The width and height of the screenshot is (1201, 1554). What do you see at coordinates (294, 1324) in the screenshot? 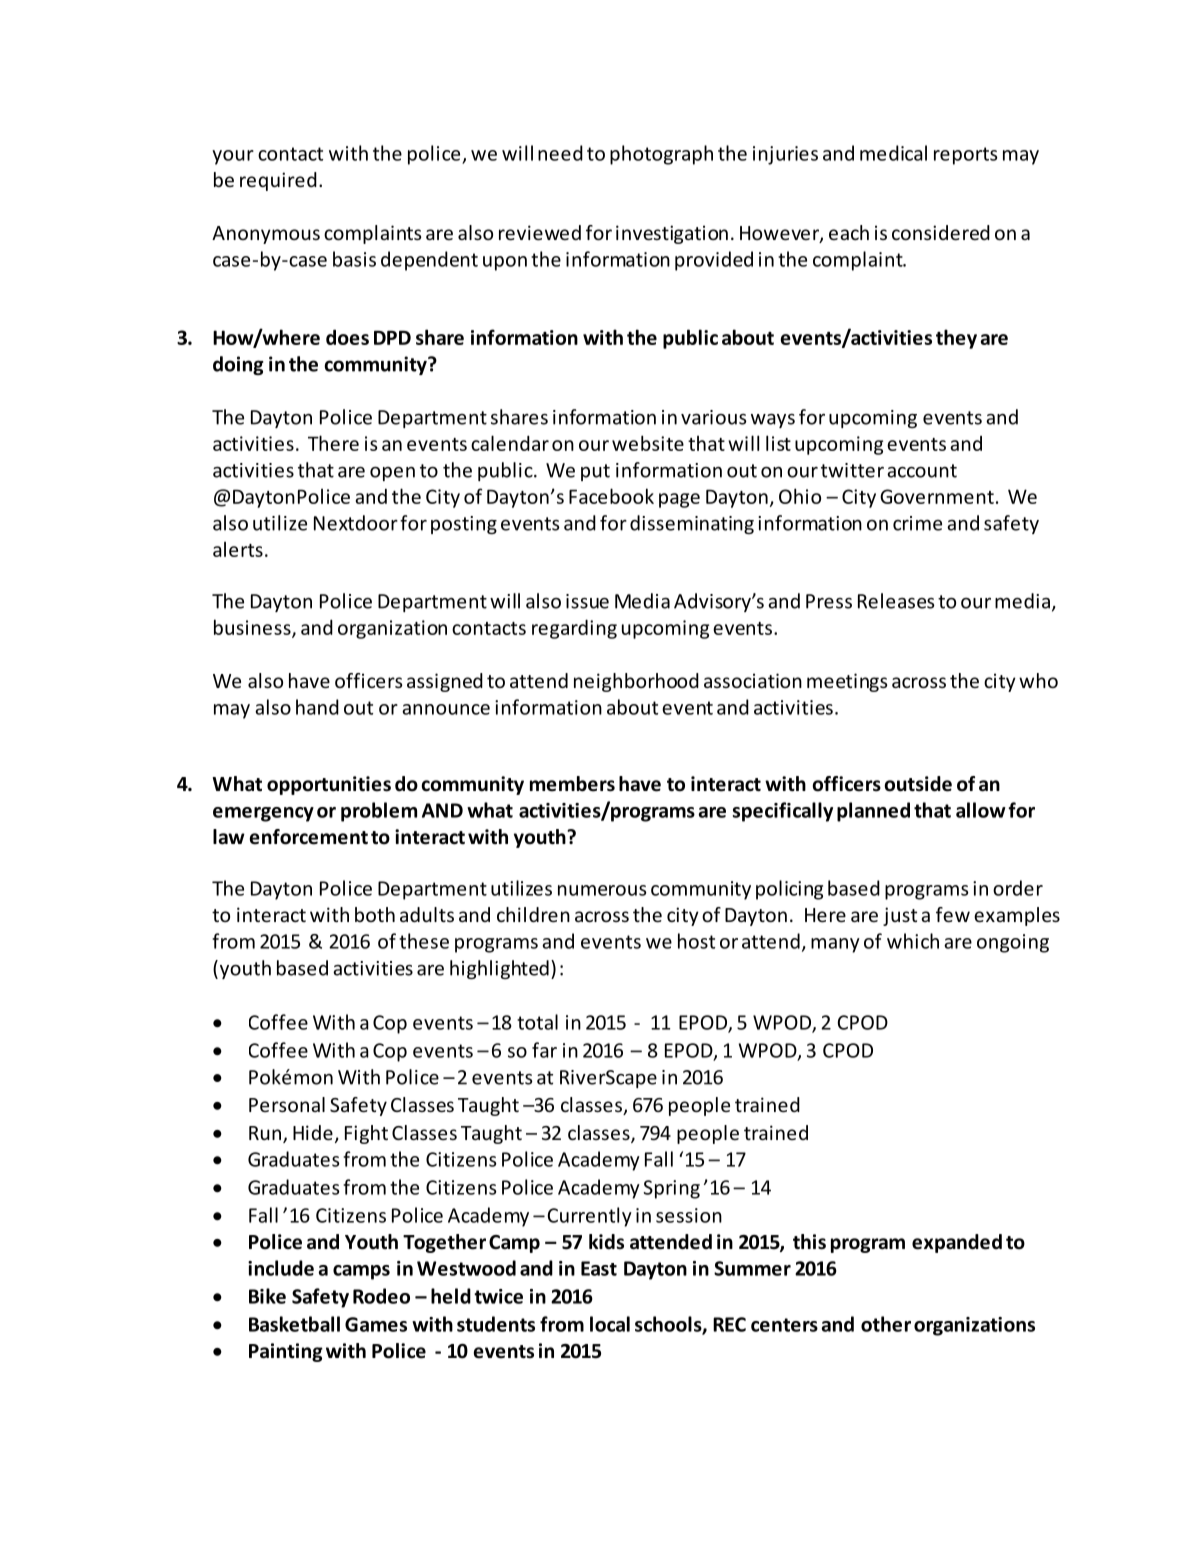
I see `Basketball` at bounding box center [294, 1324].
